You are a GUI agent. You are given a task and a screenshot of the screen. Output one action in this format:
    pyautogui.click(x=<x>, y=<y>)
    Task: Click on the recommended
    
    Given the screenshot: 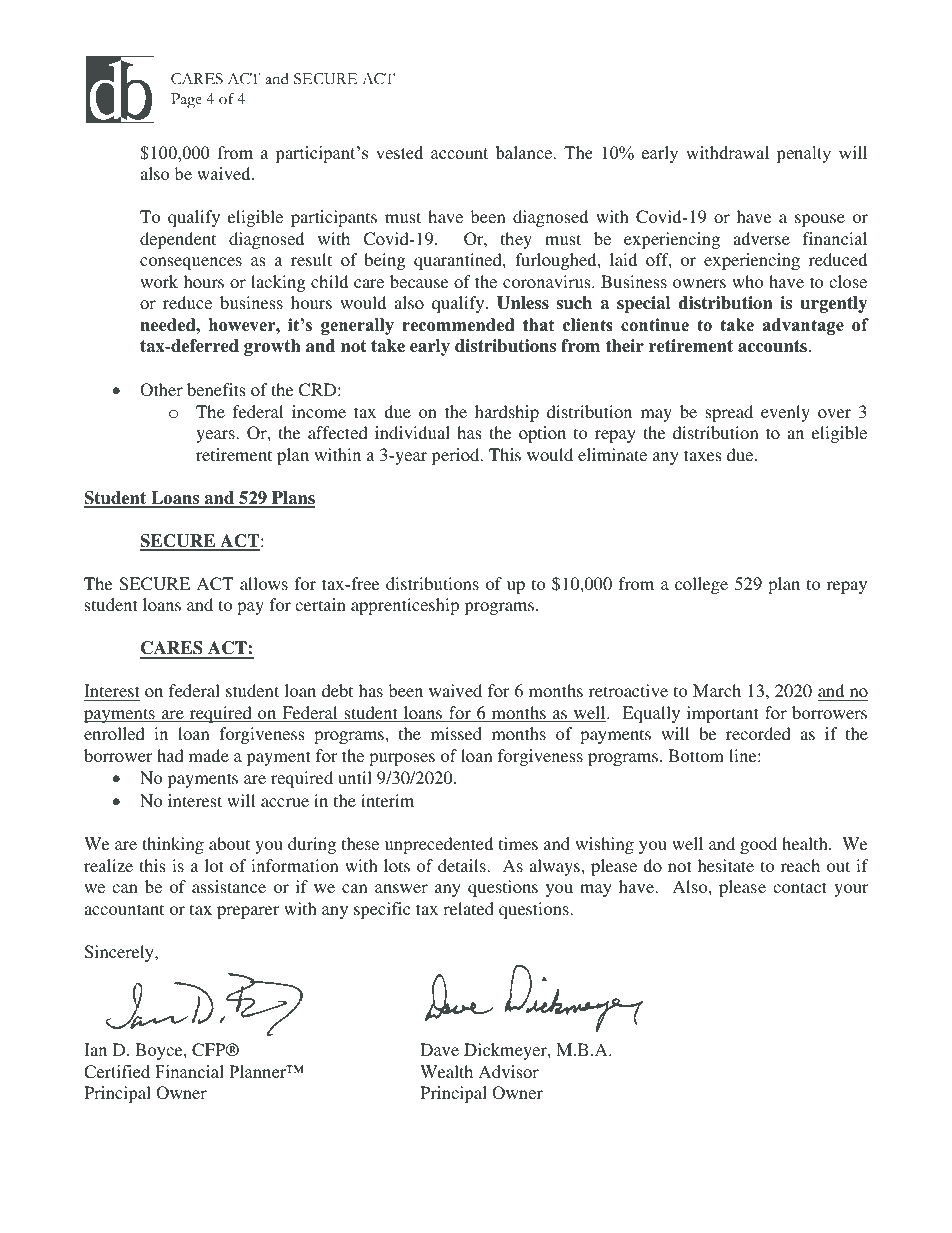 What is the action you would take?
    pyautogui.click(x=458, y=325)
